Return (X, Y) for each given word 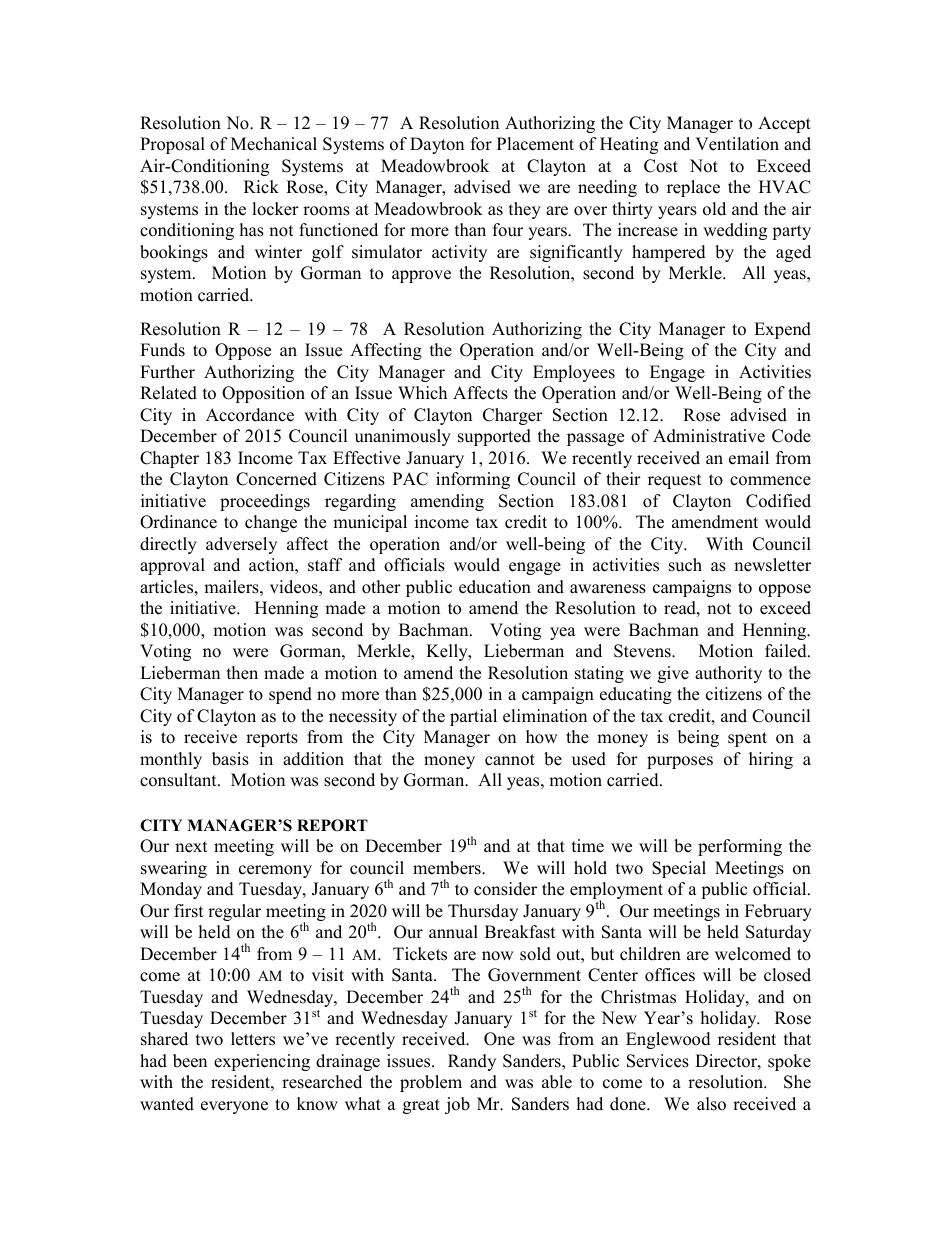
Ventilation (737, 144)
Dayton (437, 145)
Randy (472, 1062)
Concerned (276, 479)
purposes (680, 762)
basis (230, 759)
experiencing (262, 1062)
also (711, 1104)
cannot (510, 760)
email (749, 458)
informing (473, 480)
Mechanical (274, 144)
